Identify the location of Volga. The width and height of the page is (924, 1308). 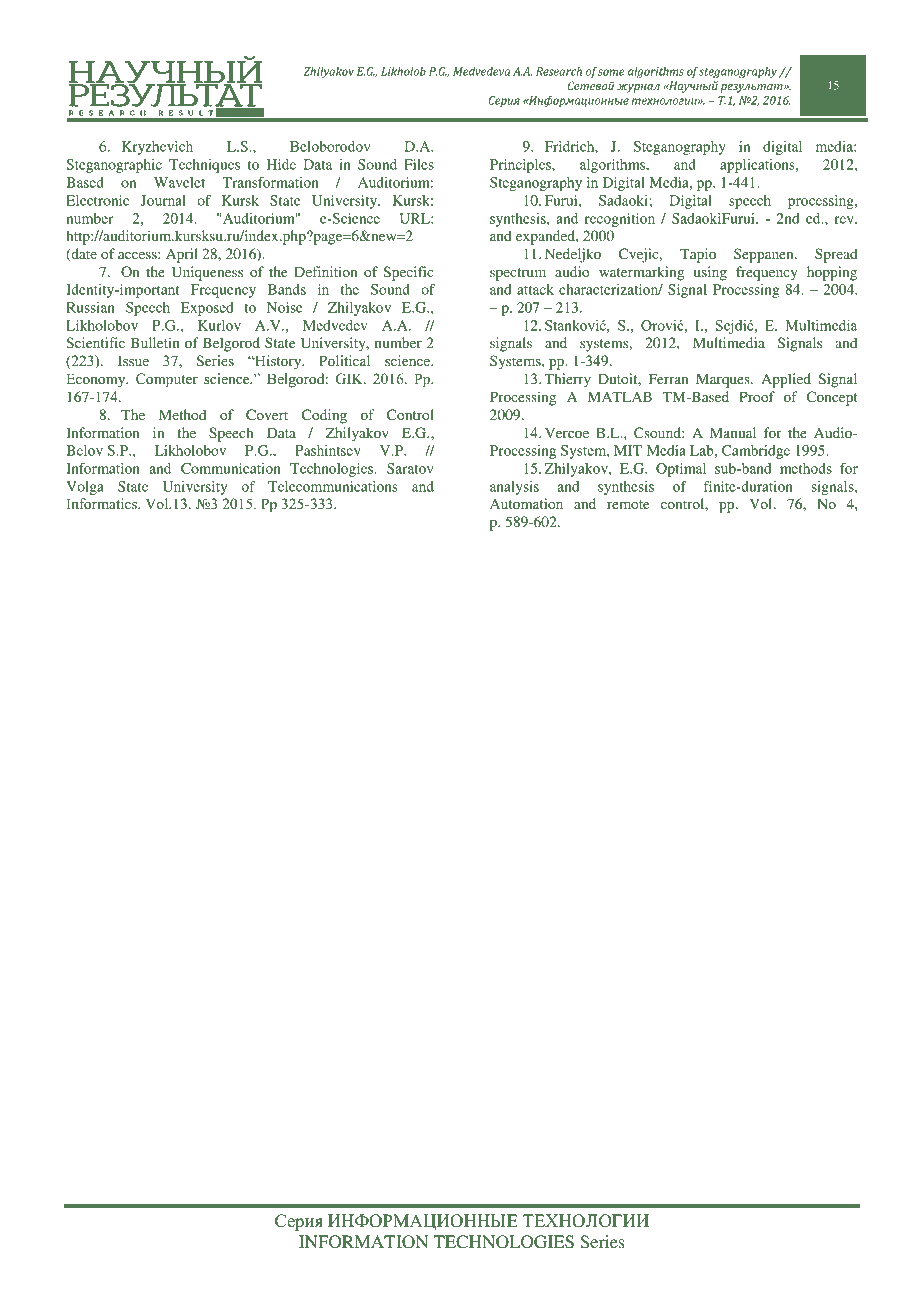
(85, 488).
